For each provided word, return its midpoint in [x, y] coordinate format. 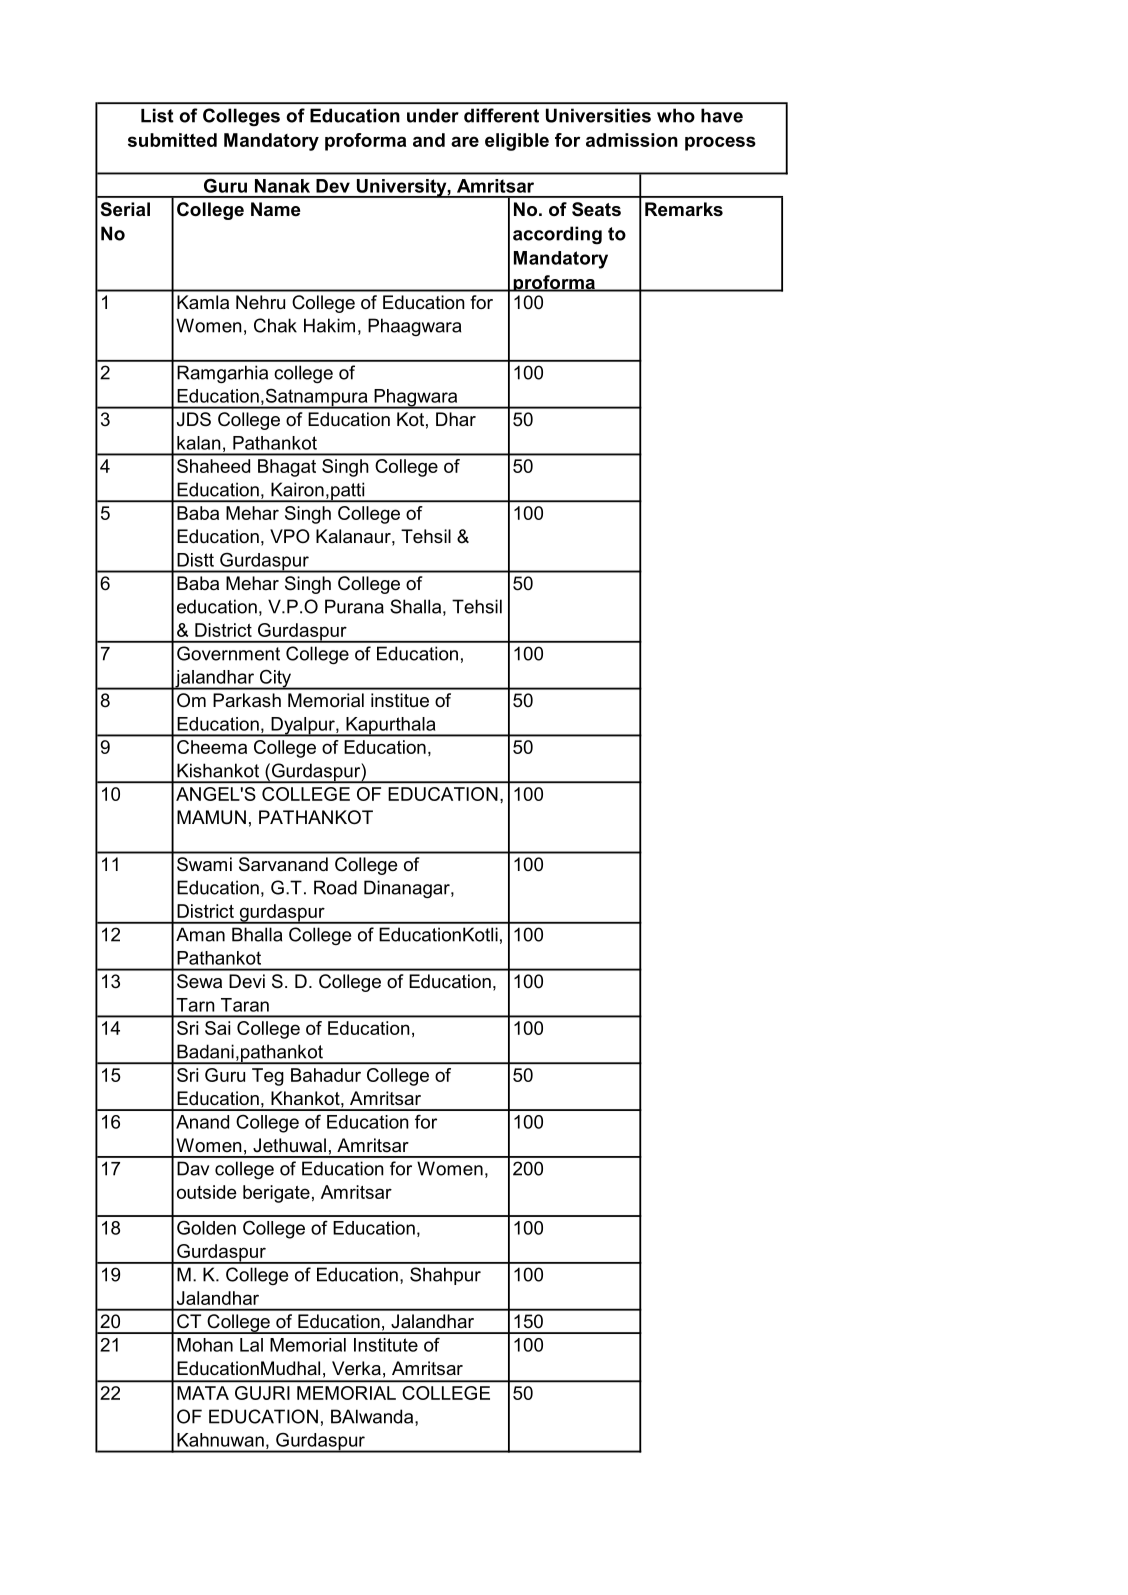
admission [632, 140]
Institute [386, 1345]
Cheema [212, 747]
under [433, 115]
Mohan [205, 1345]
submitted [172, 140]
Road [335, 887]
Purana [354, 606]
